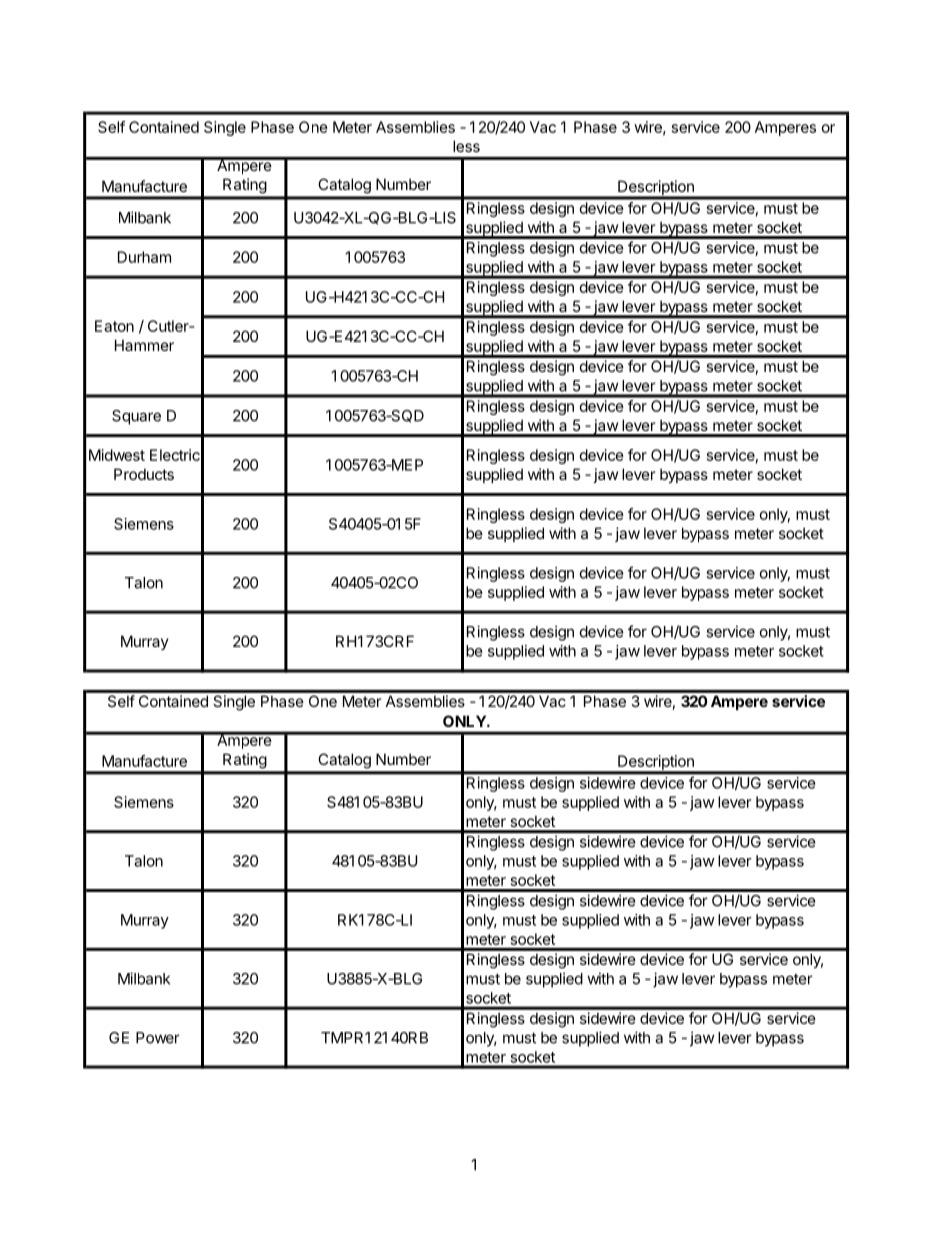 The width and height of the document is (952, 1233). What do you see at coordinates (117, 455) in the document?
I see `Midwest` at bounding box center [117, 455].
